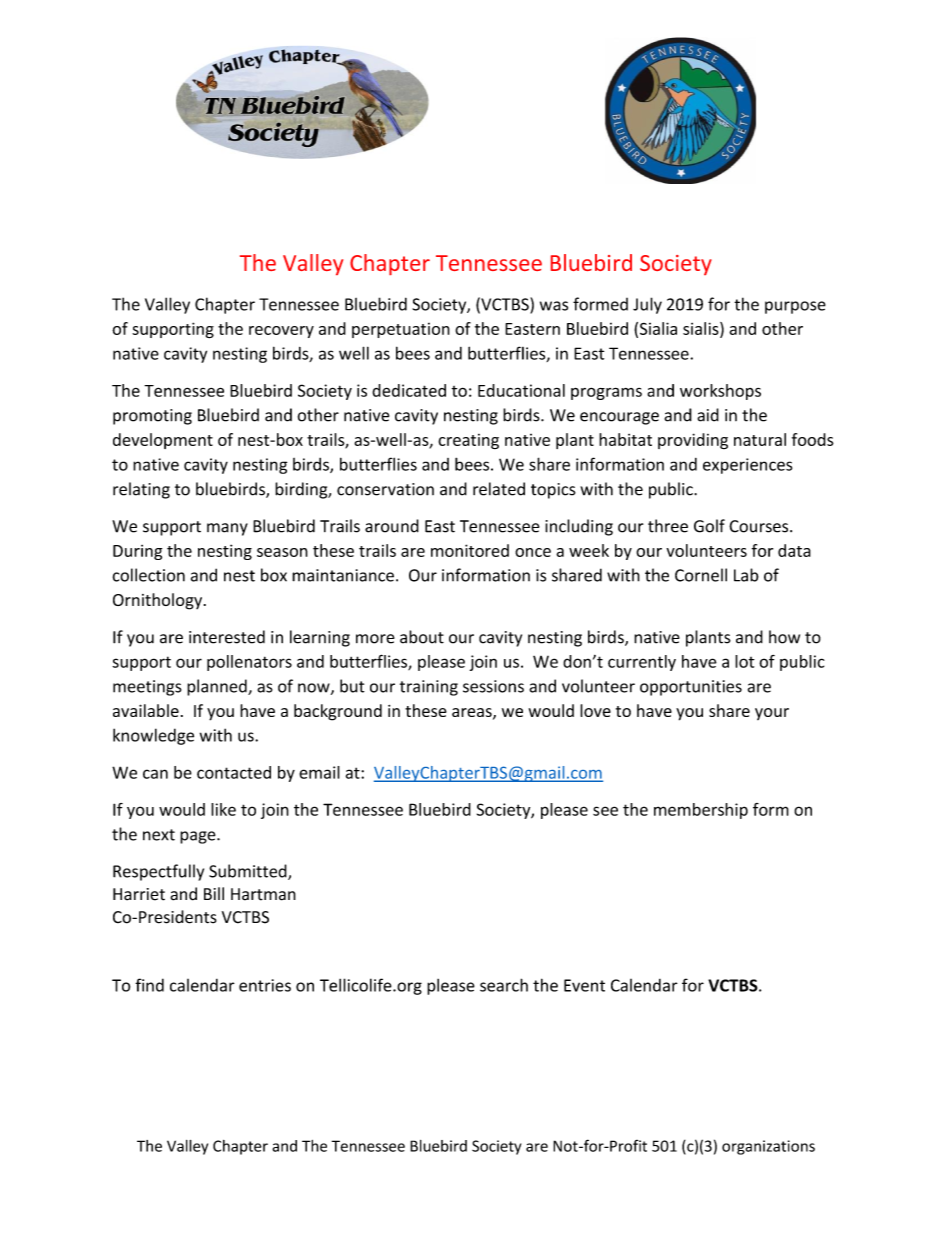 The width and height of the document is (952, 1233). I want to click on monitored, so click(470, 550).
